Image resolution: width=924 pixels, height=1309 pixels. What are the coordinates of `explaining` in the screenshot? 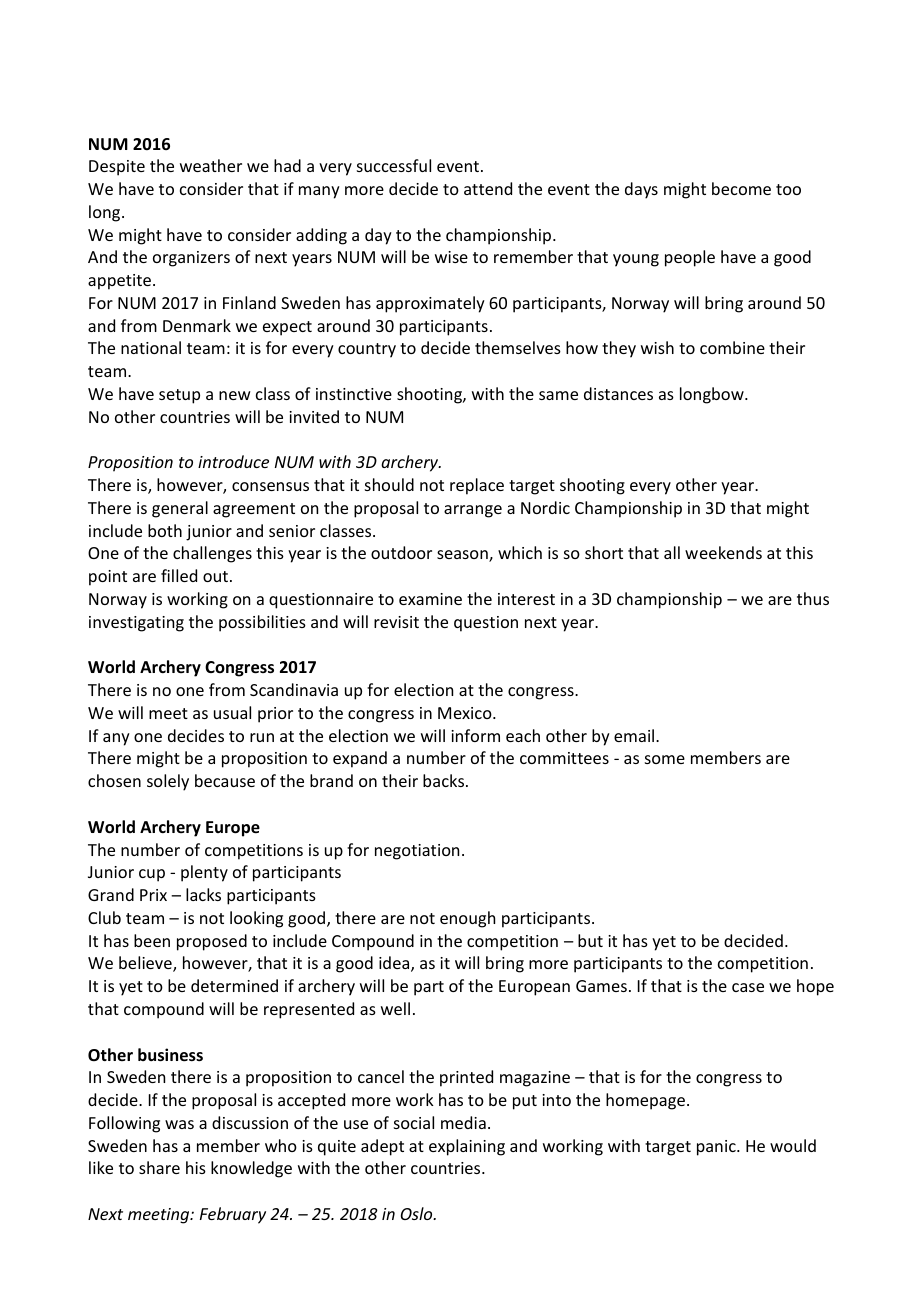 It's located at (467, 1147).
